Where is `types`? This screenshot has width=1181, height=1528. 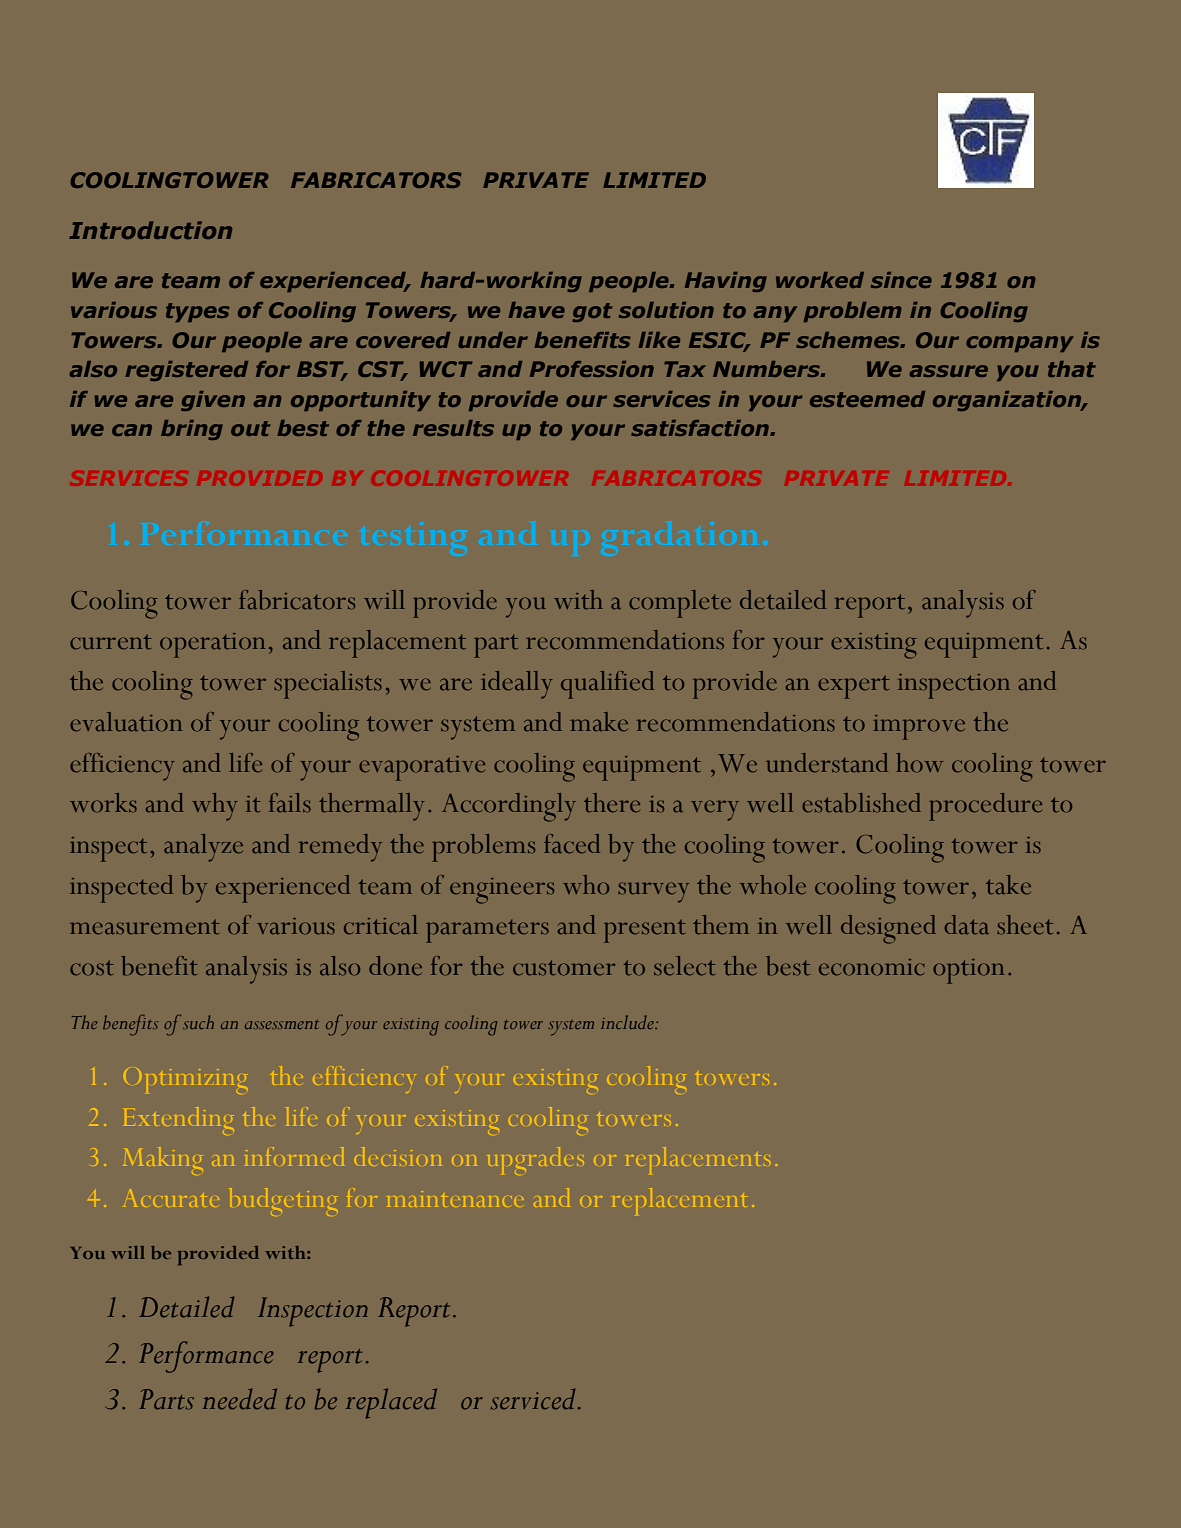
types is located at coordinates (197, 312).
